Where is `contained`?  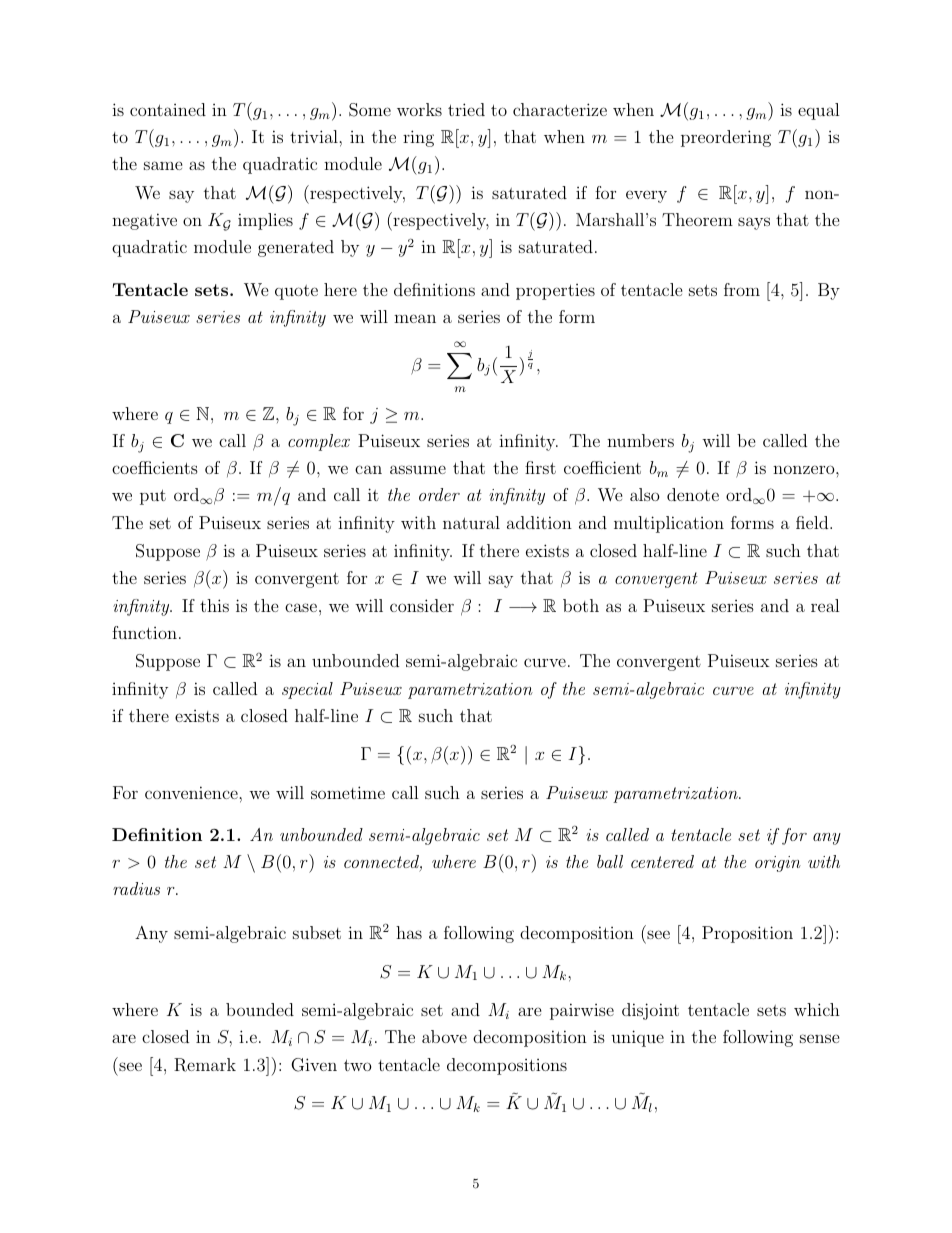
contained is located at coordinates (168, 109).
